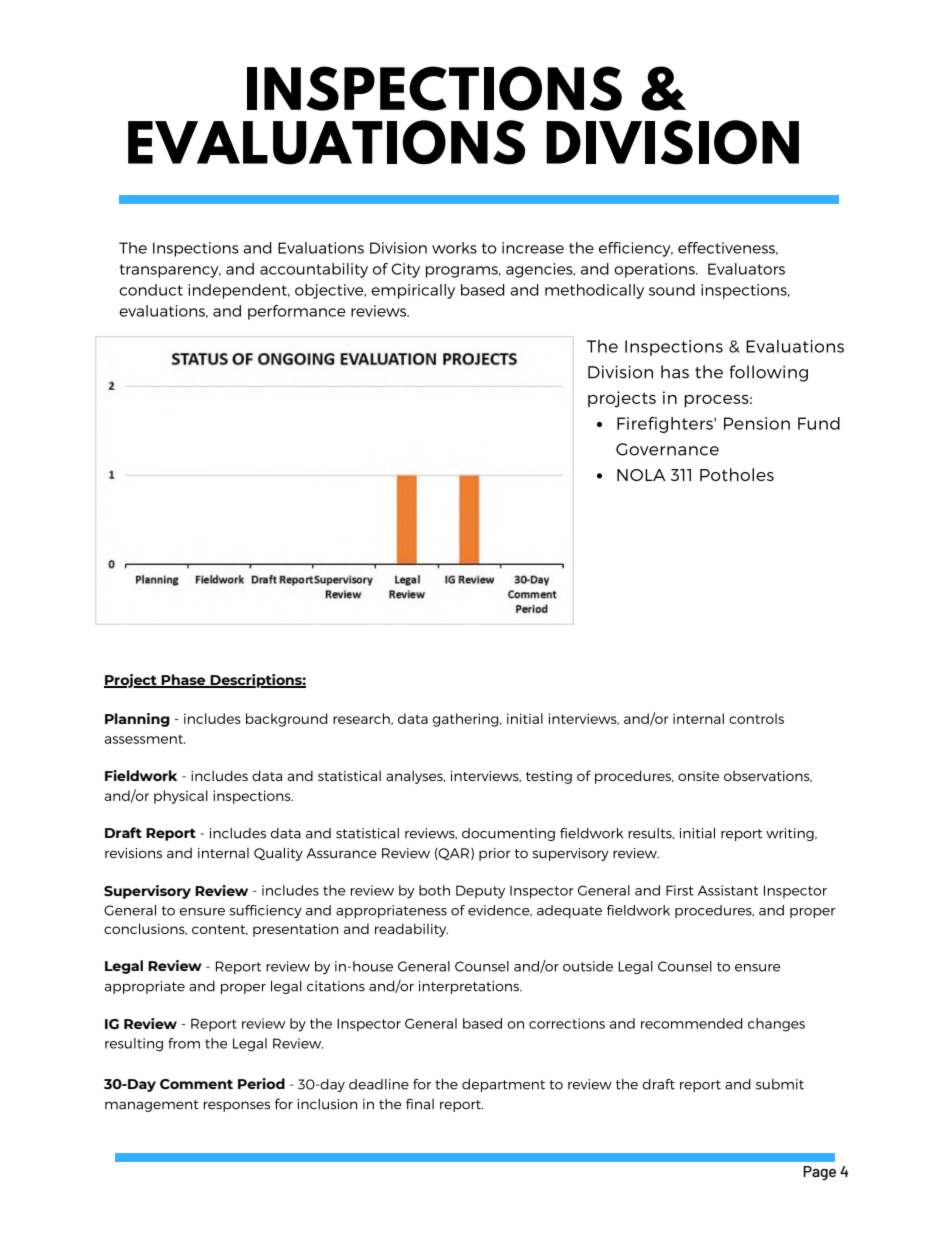 The image size is (952, 1233). I want to click on controls, so click(756, 718).
